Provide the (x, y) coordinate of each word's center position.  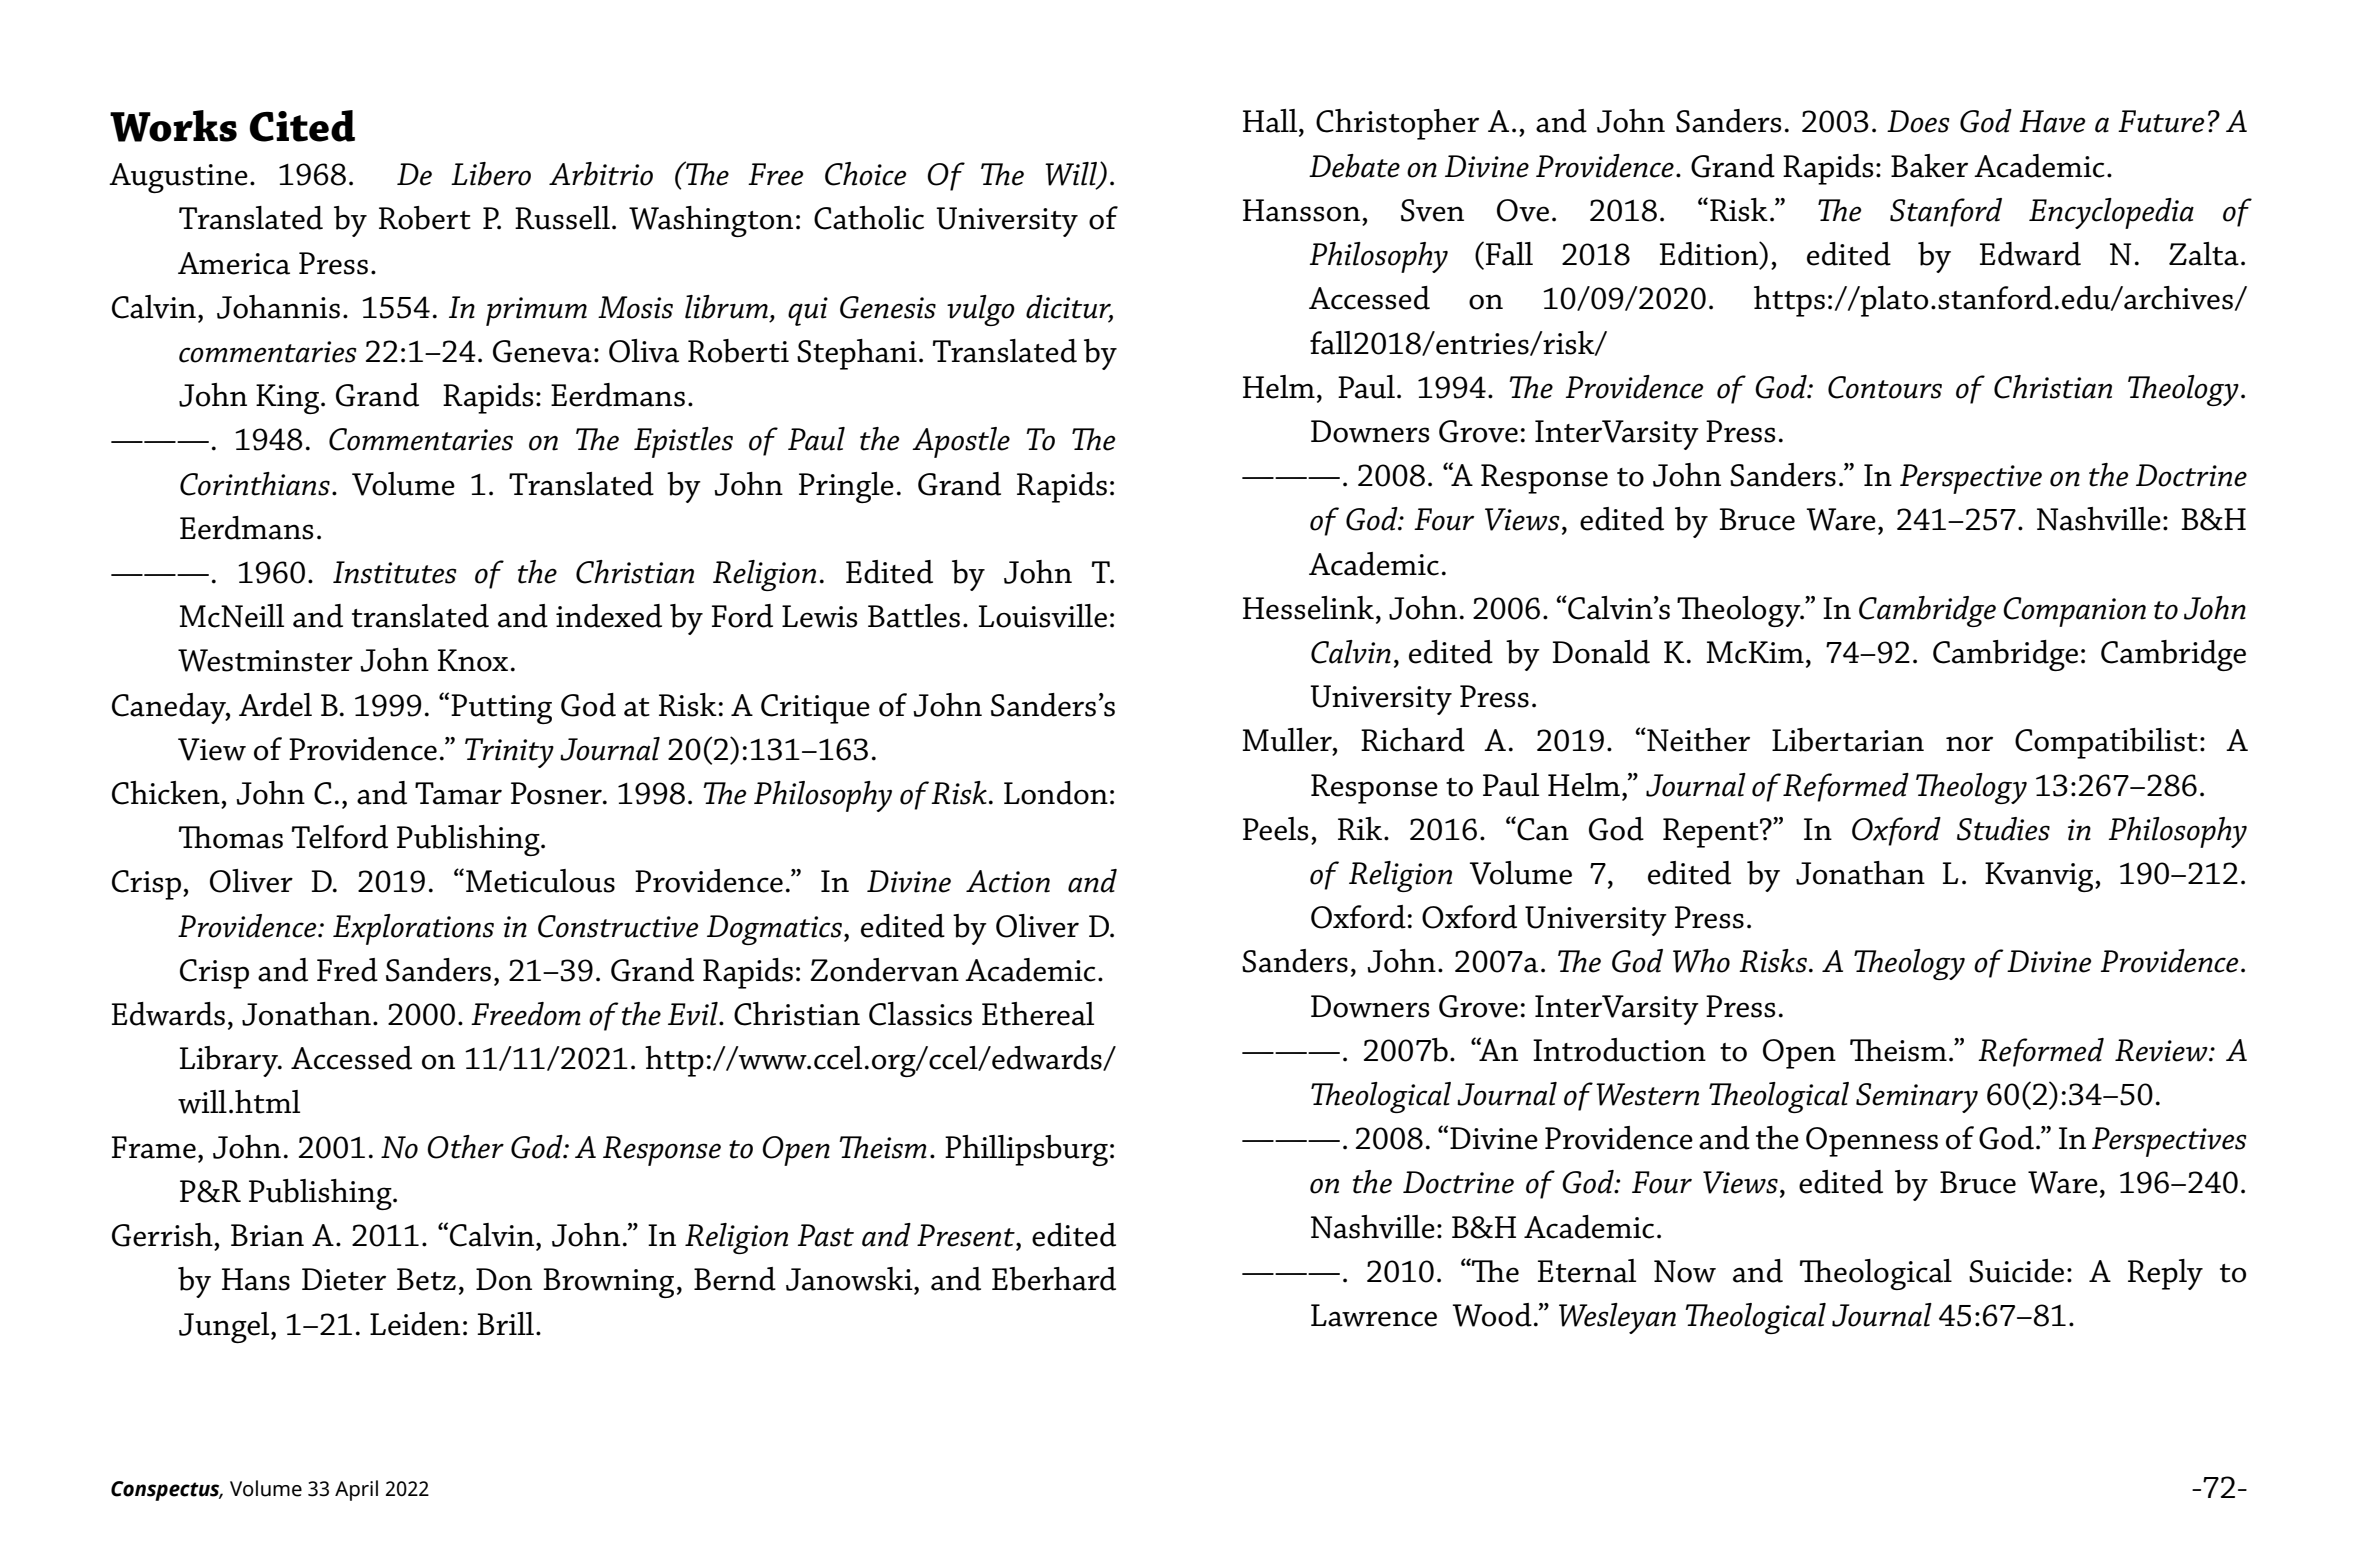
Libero (491, 174)
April (356, 1490)
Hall (1271, 121)
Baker (1929, 166)
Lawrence (1374, 1315)
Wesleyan (1617, 1318)
